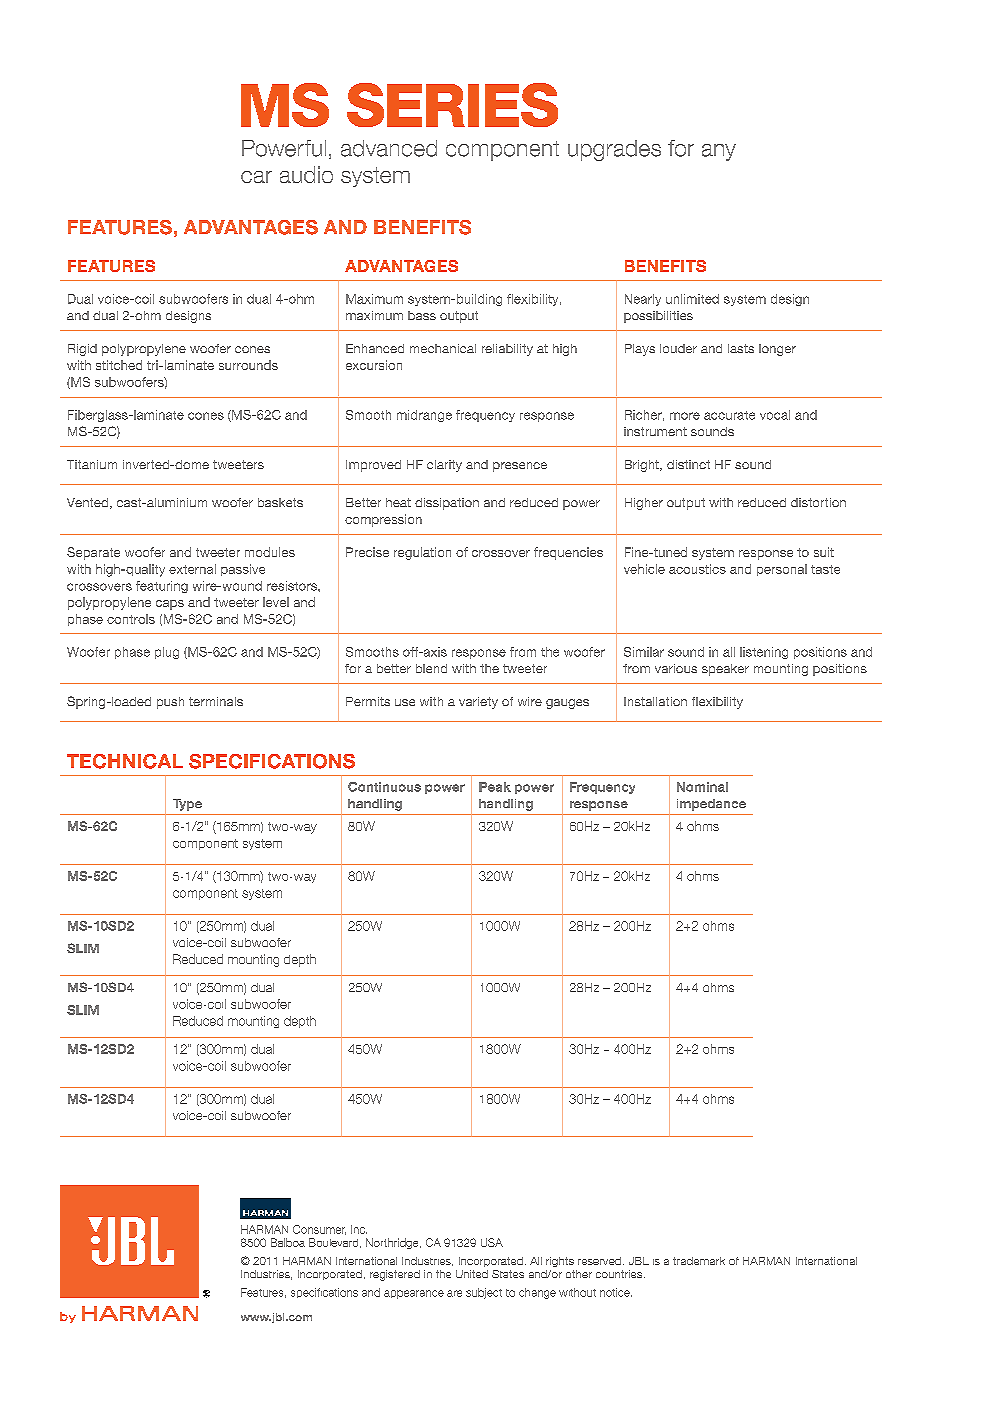 The width and height of the image is (995, 1407). Describe the element at coordinates (256, 177) in the image. I see `car` at that location.
